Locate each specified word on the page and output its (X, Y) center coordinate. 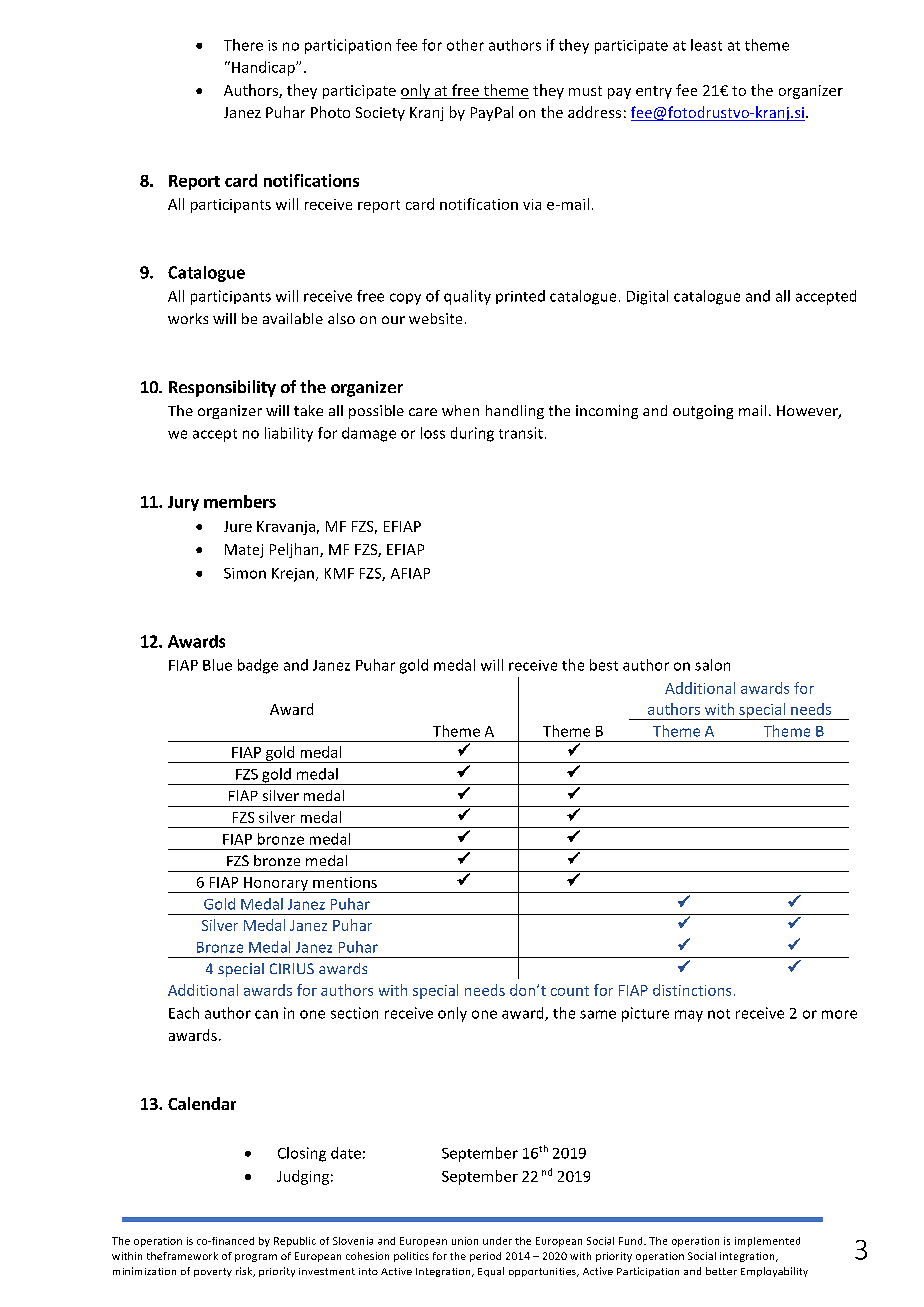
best (604, 665)
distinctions (692, 990)
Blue (217, 665)
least (706, 45)
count (570, 991)
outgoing (703, 412)
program (256, 1258)
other (465, 45)
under (497, 1241)
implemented (767, 1242)
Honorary (276, 885)
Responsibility (222, 388)
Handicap (264, 68)
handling (515, 412)
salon (712, 665)
